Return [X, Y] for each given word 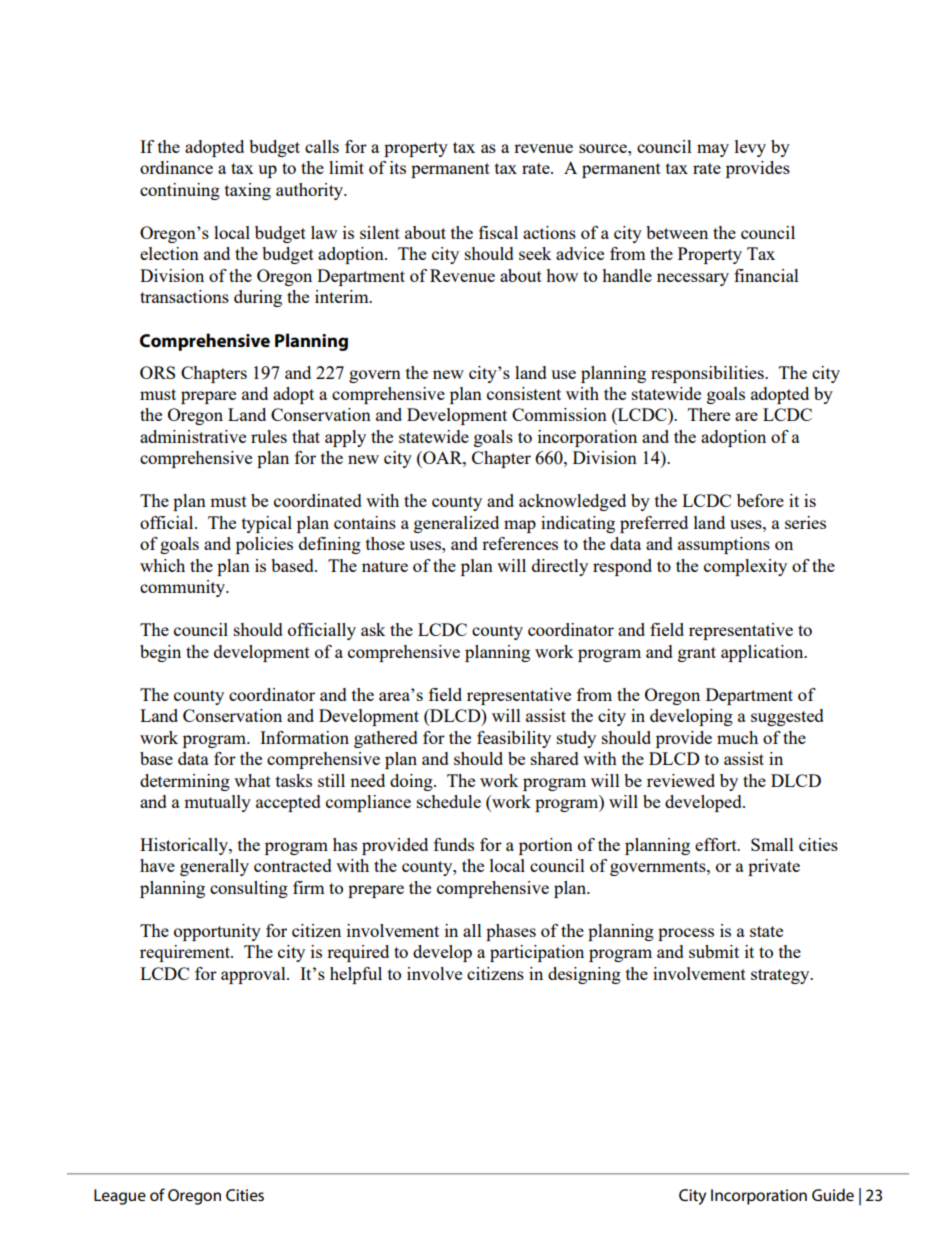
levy [750, 148]
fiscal [498, 232]
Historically [185, 846]
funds [454, 844]
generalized [456, 524]
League [120, 1197]
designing [584, 975]
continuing [180, 191]
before [760, 500]
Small [772, 844]
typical [267, 524]
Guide [833, 1194]
